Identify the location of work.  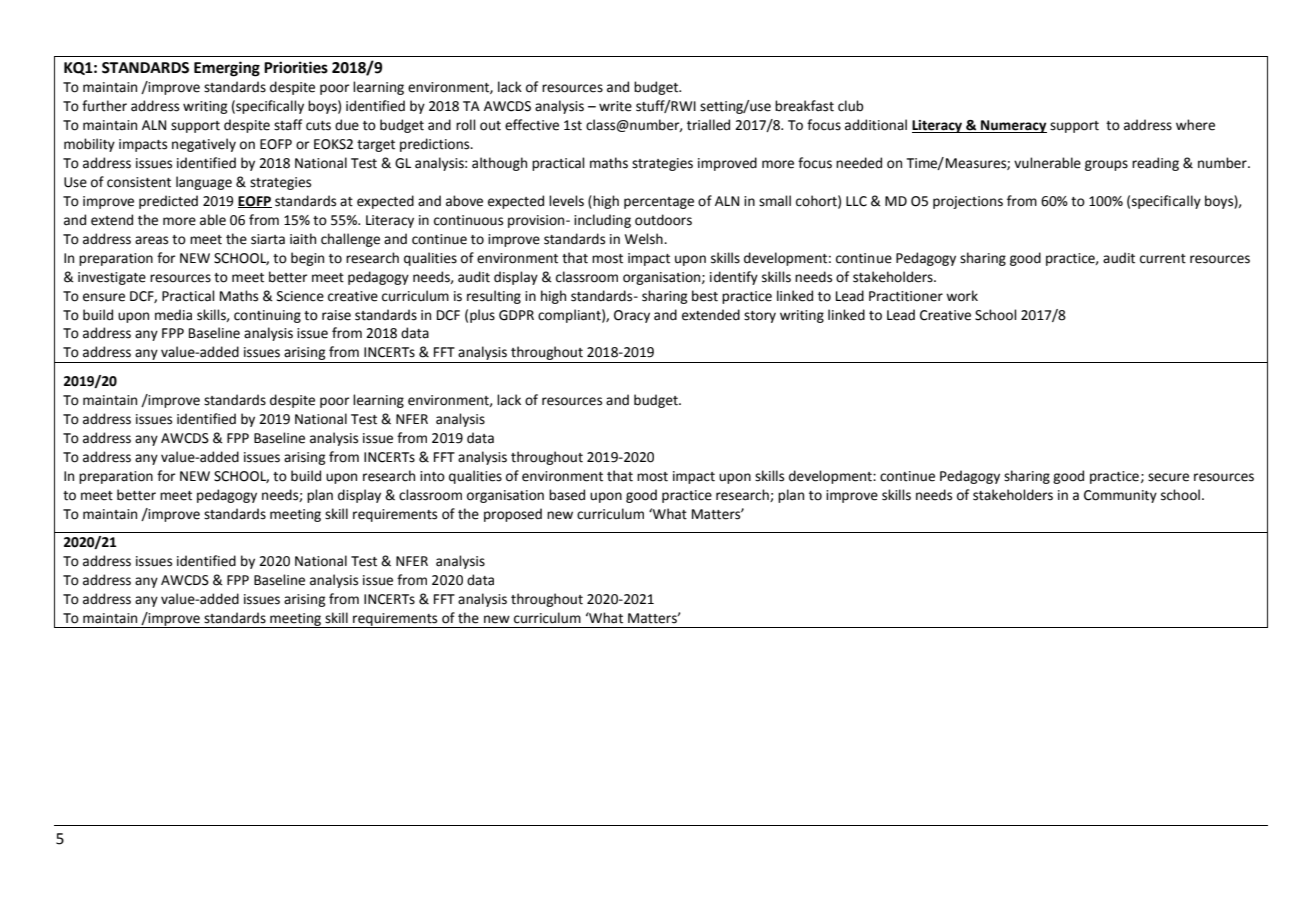
(962, 296).
